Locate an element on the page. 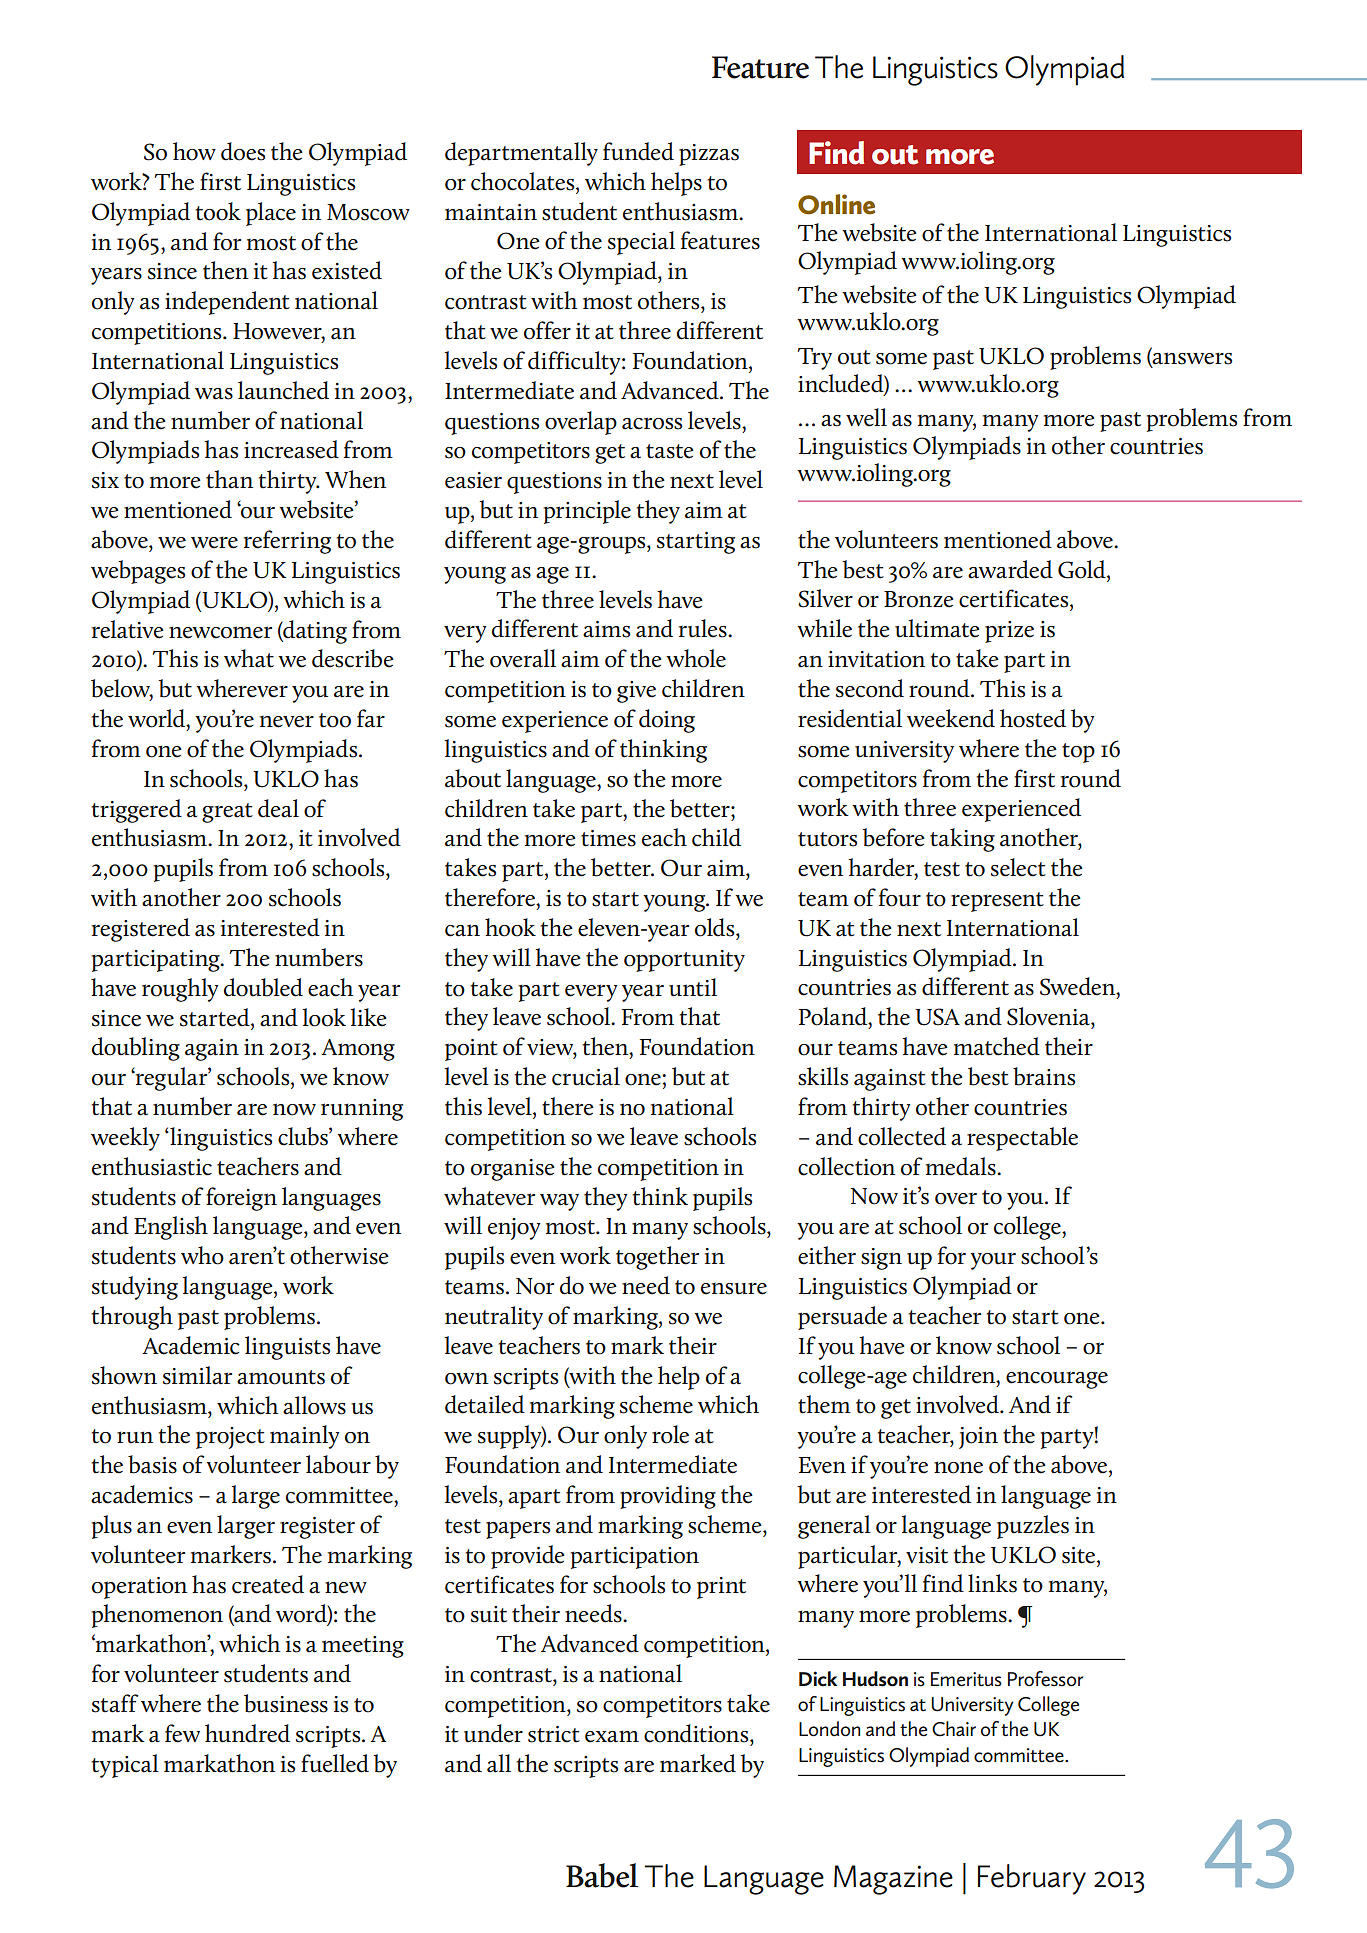 This image has height=1933, width=1367. none is located at coordinates (958, 1467).
